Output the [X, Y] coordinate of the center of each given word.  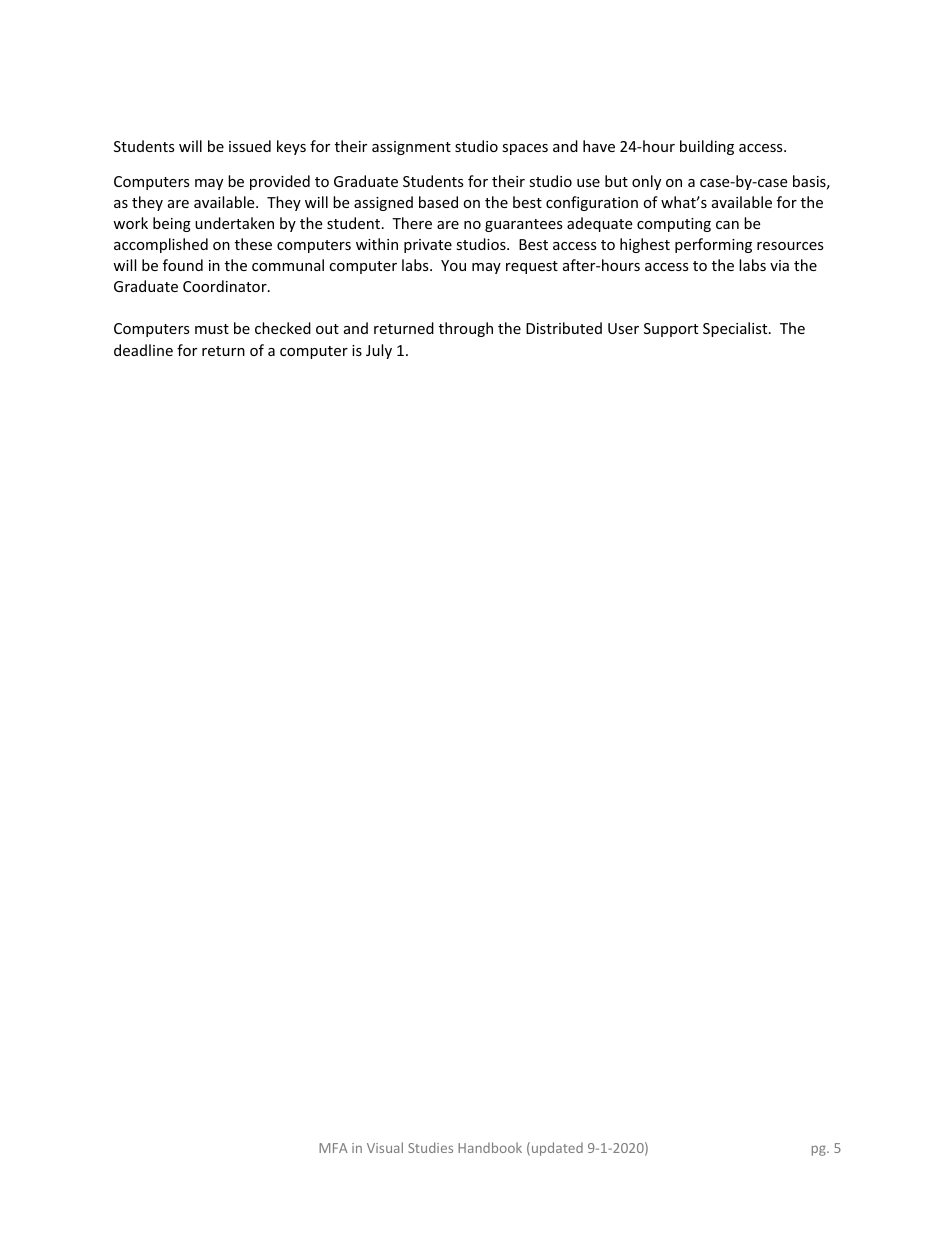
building [707, 147]
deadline [143, 350]
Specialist [736, 329]
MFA [333, 1148]
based [438, 202]
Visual [385, 1147]
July [379, 351]
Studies [430, 1147]
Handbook [490, 1147]
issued [250, 146]
